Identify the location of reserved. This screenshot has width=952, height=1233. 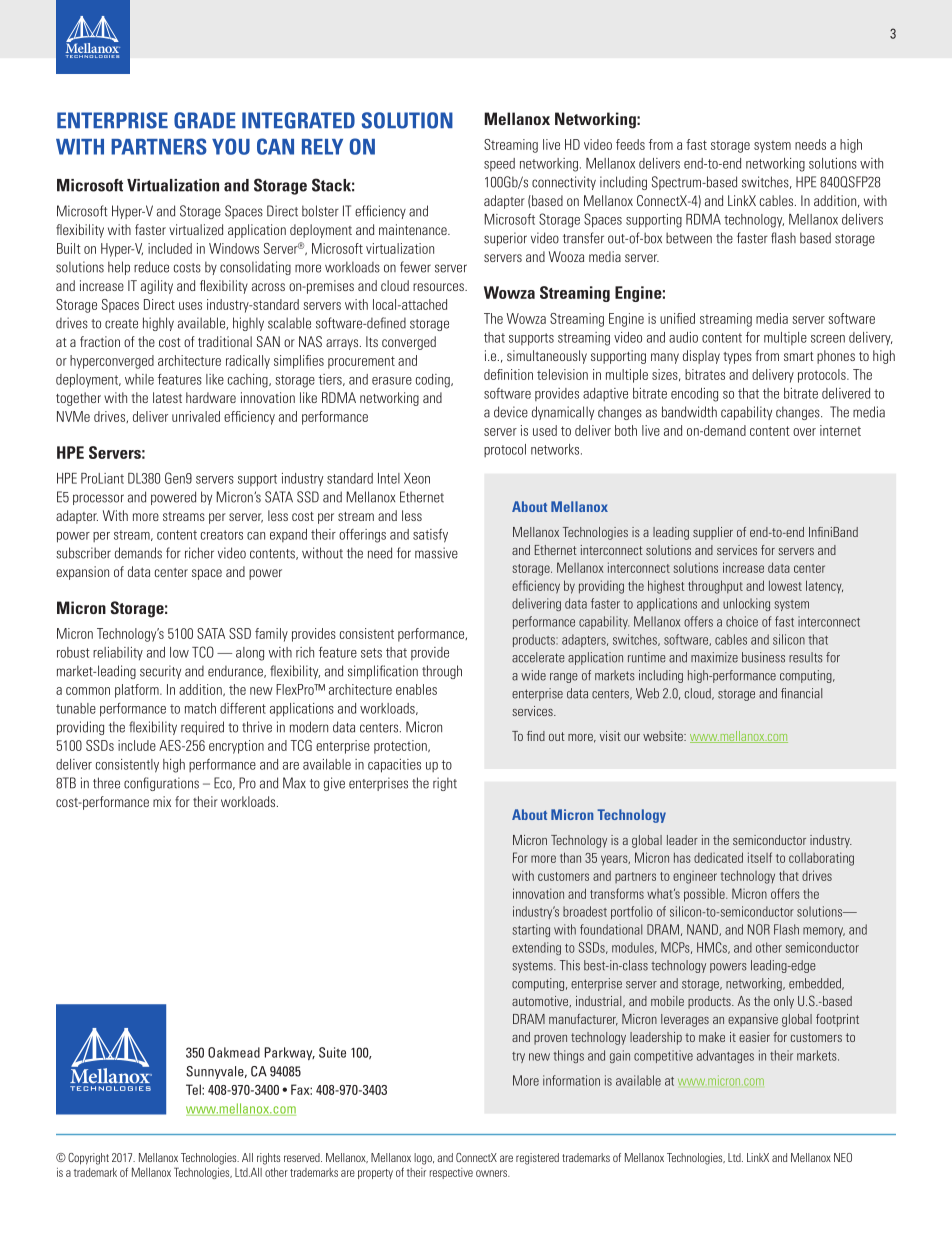
(303, 1157).
